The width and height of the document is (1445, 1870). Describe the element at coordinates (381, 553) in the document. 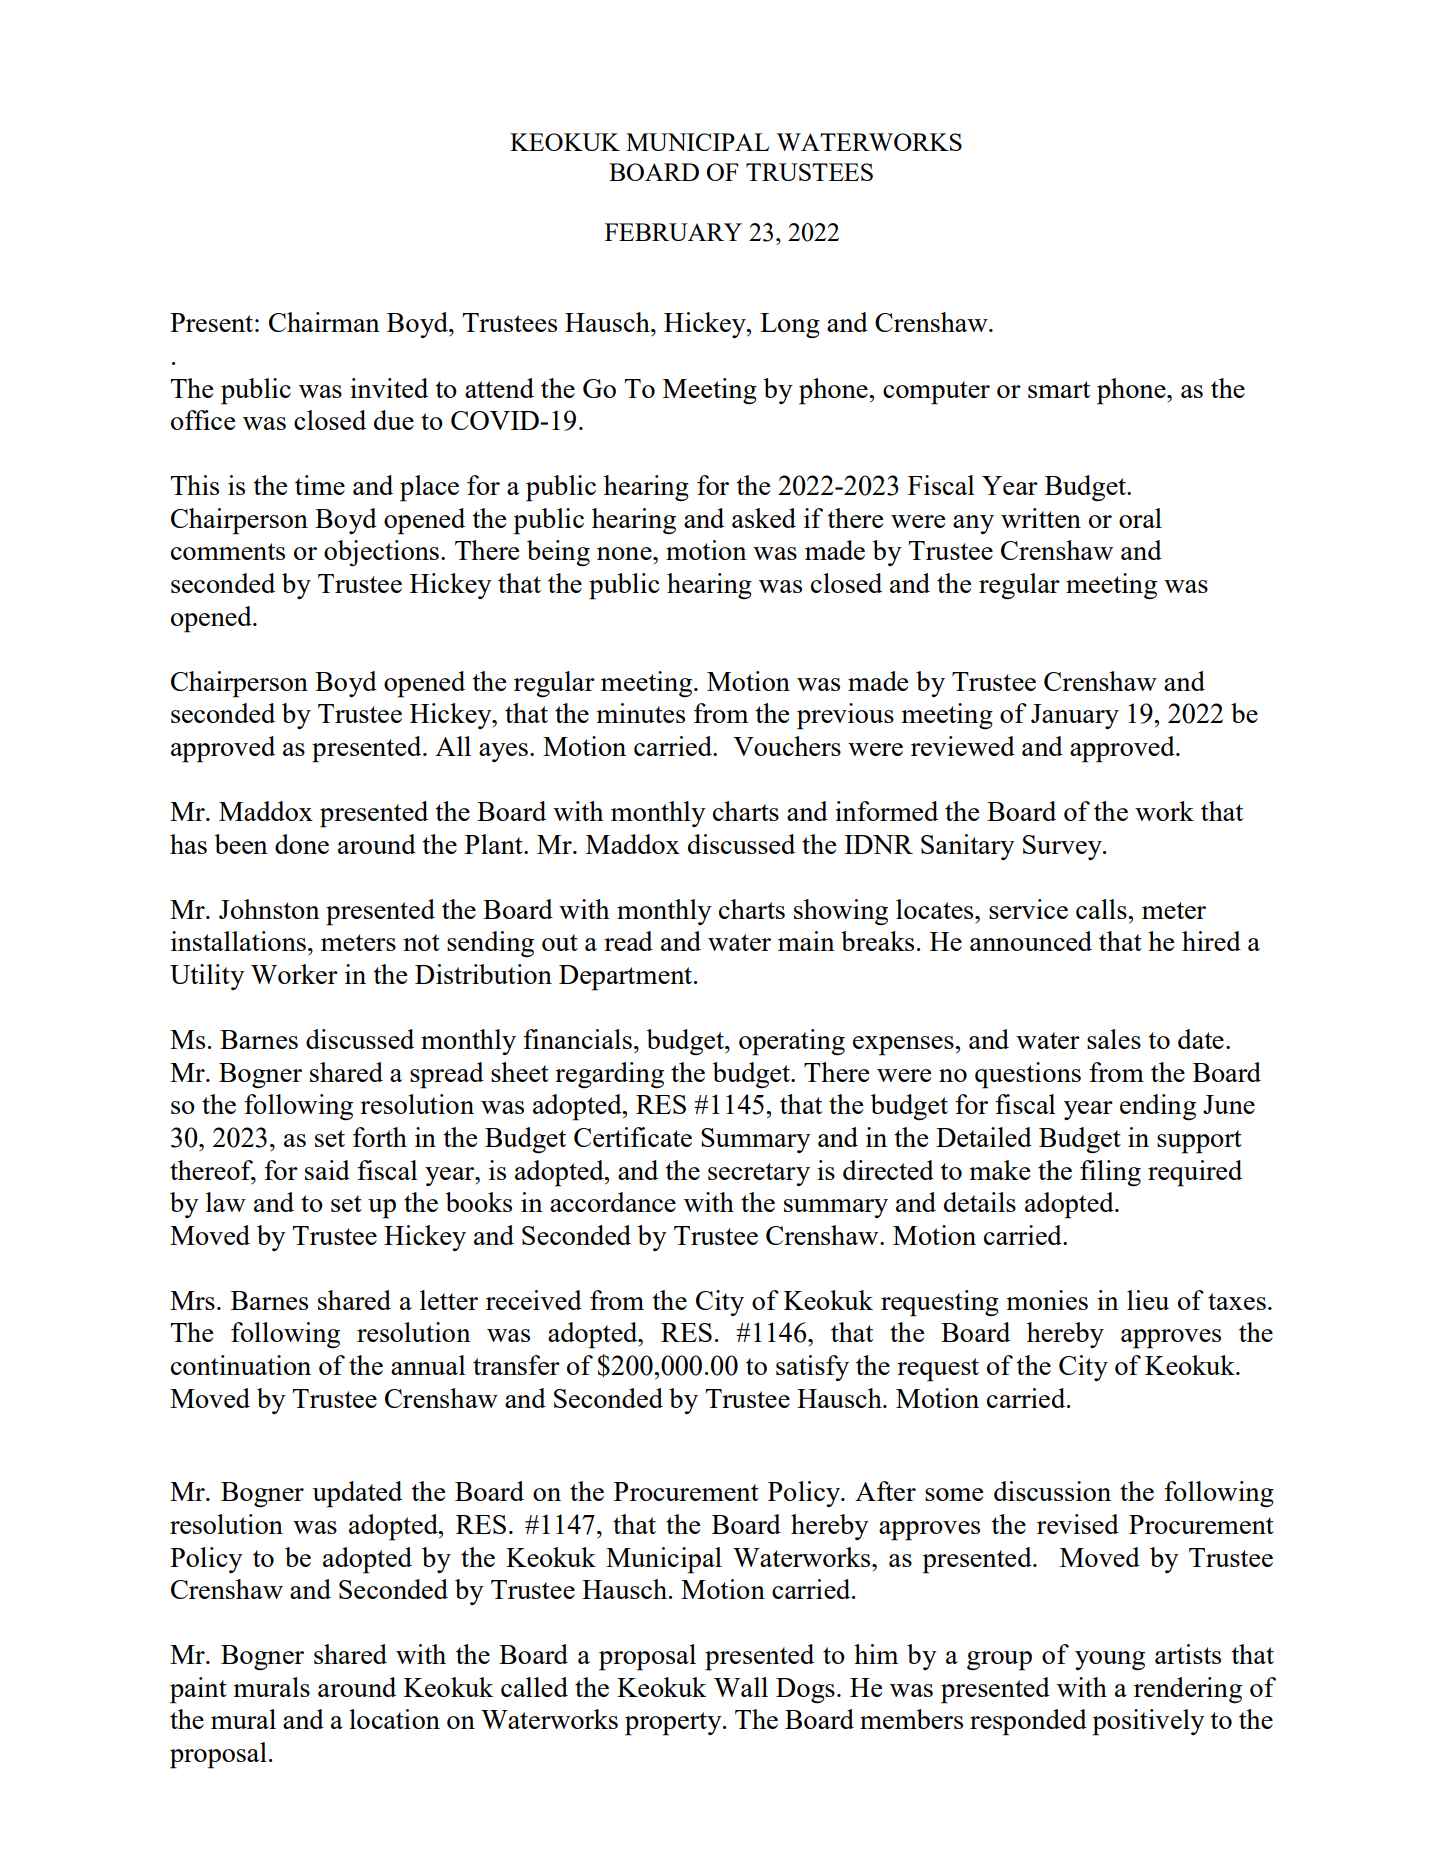

I see `objections` at that location.
